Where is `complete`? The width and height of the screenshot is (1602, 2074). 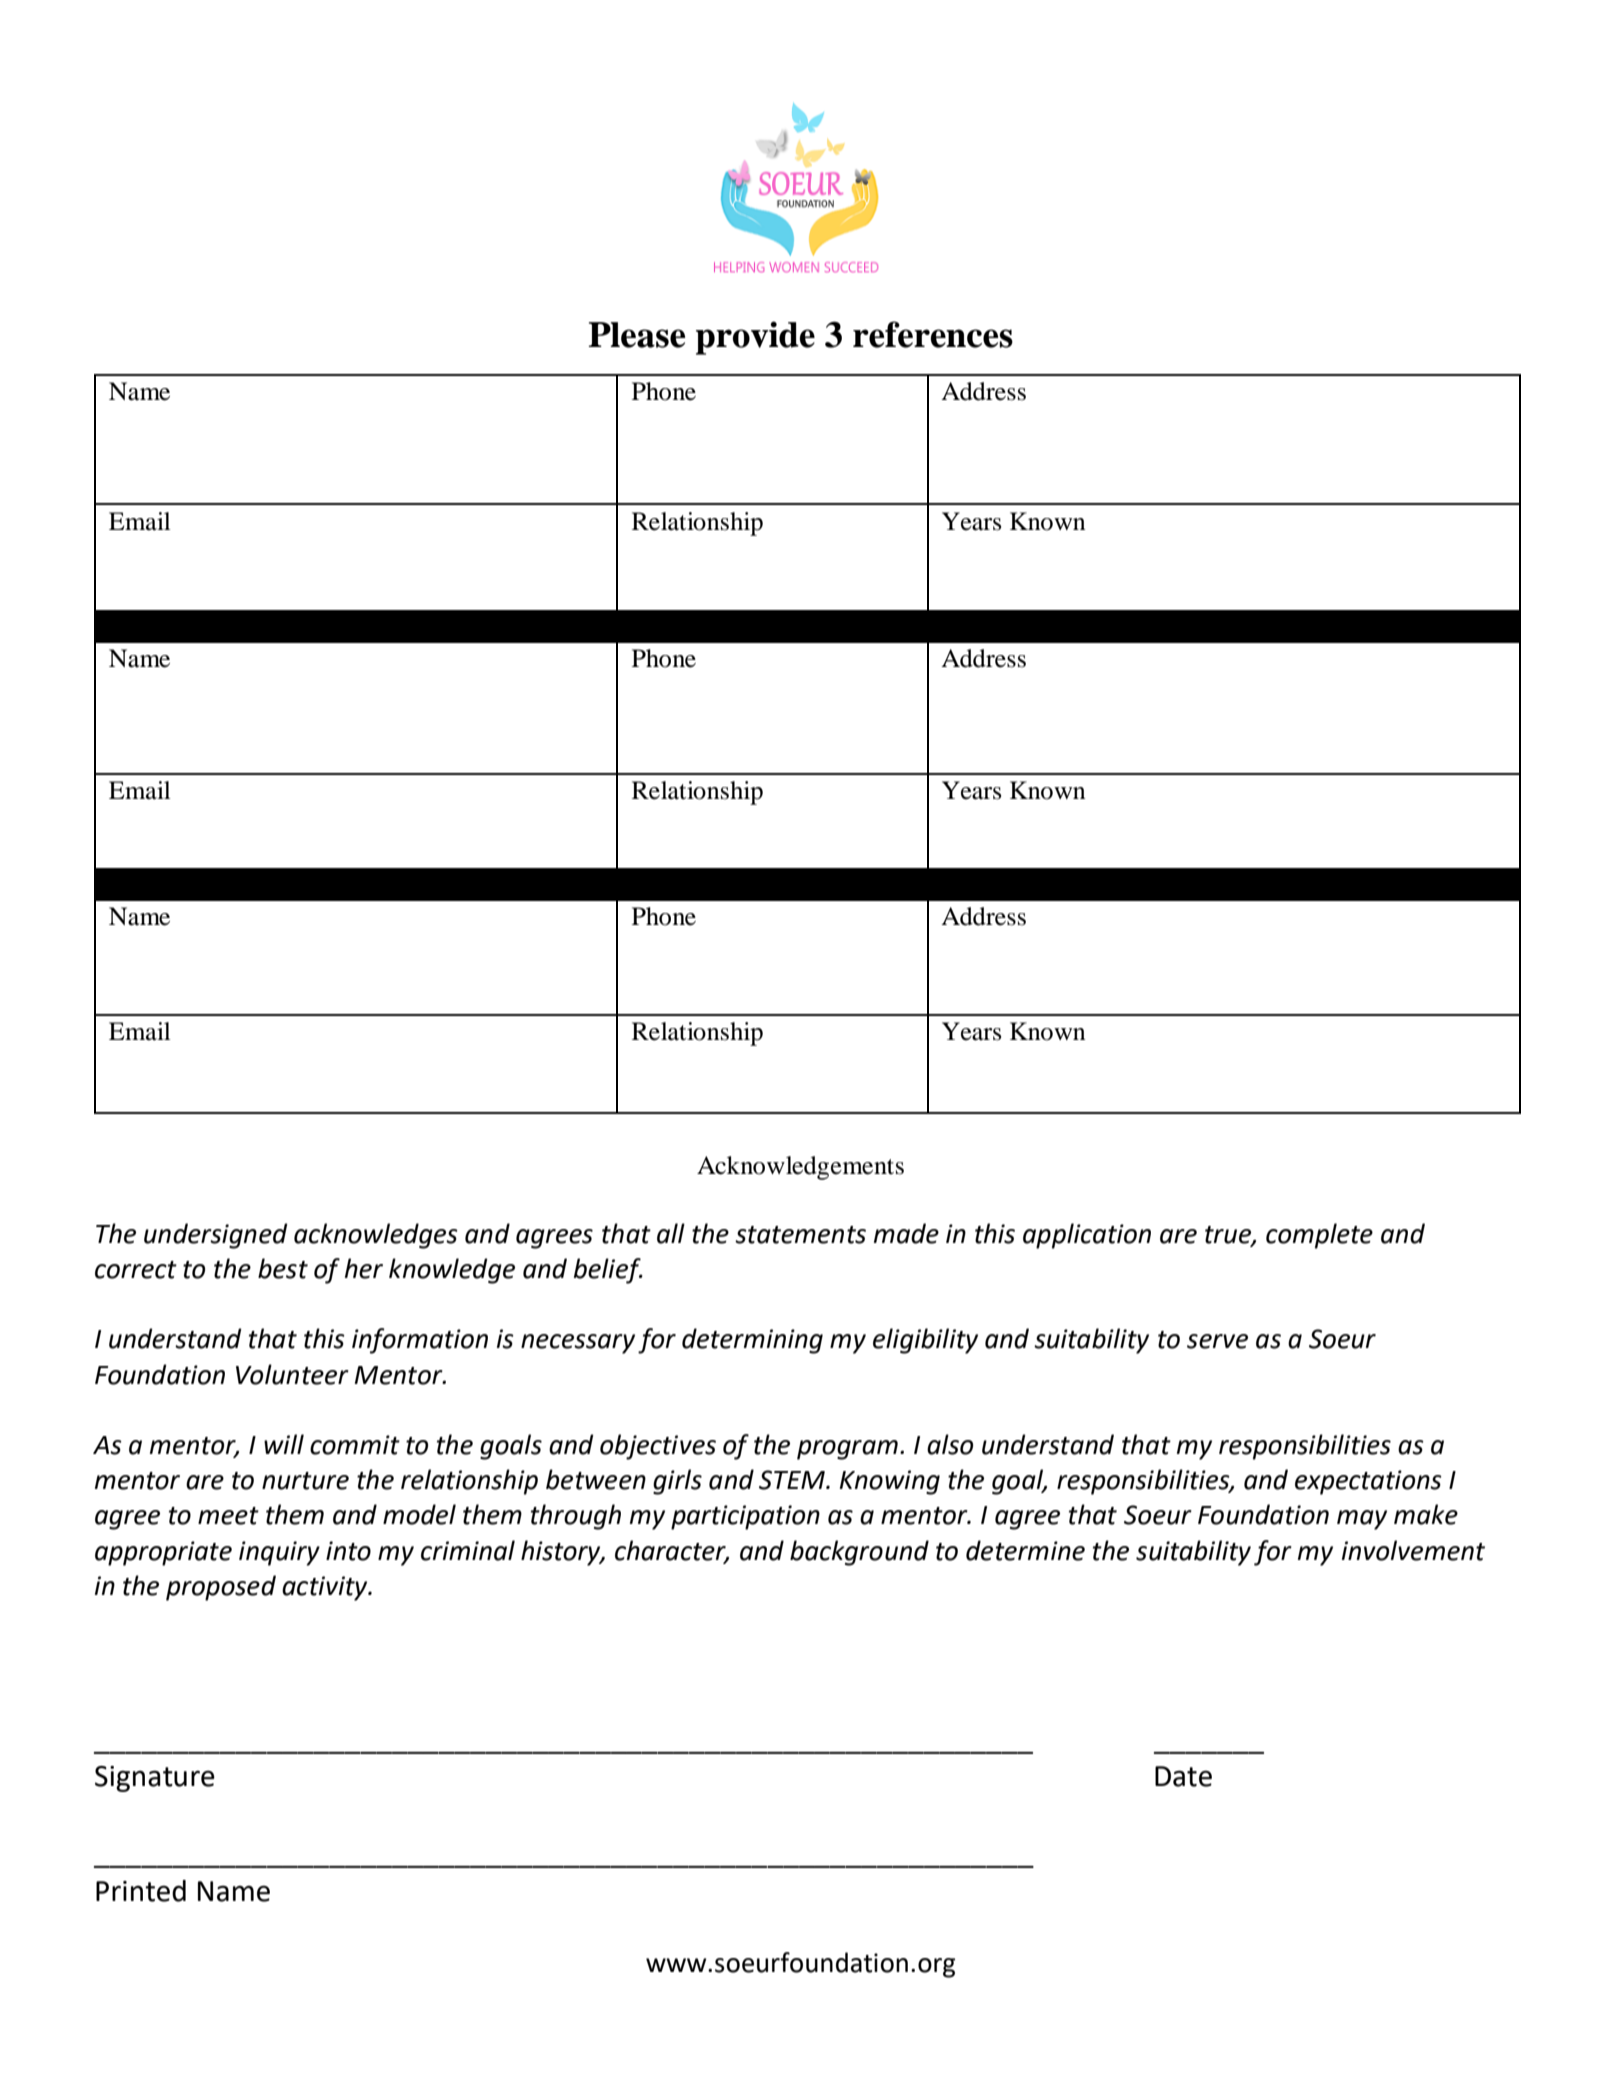
complete is located at coordinates (1319, 1236).
